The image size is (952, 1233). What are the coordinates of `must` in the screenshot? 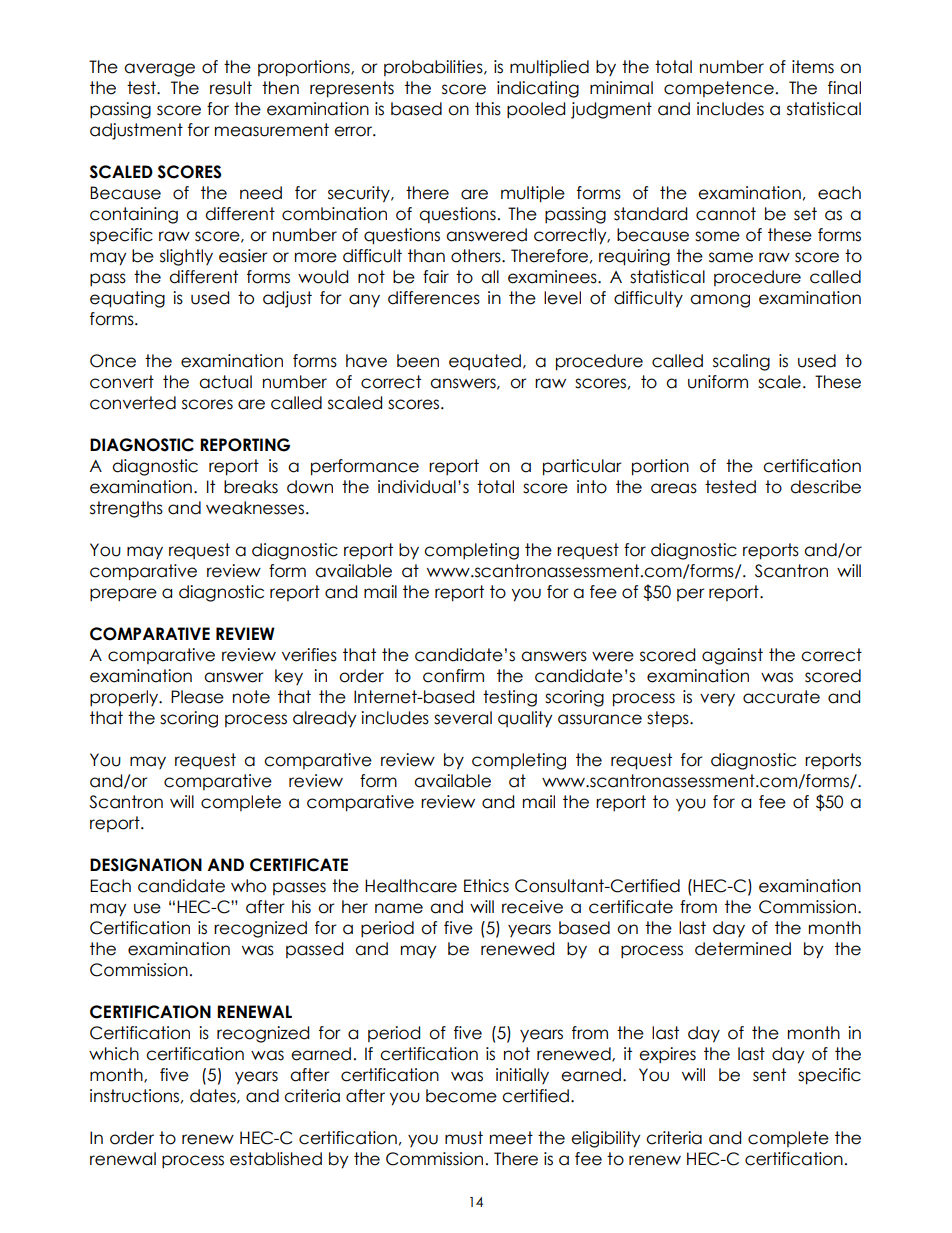 It's located at (464, 1138).
